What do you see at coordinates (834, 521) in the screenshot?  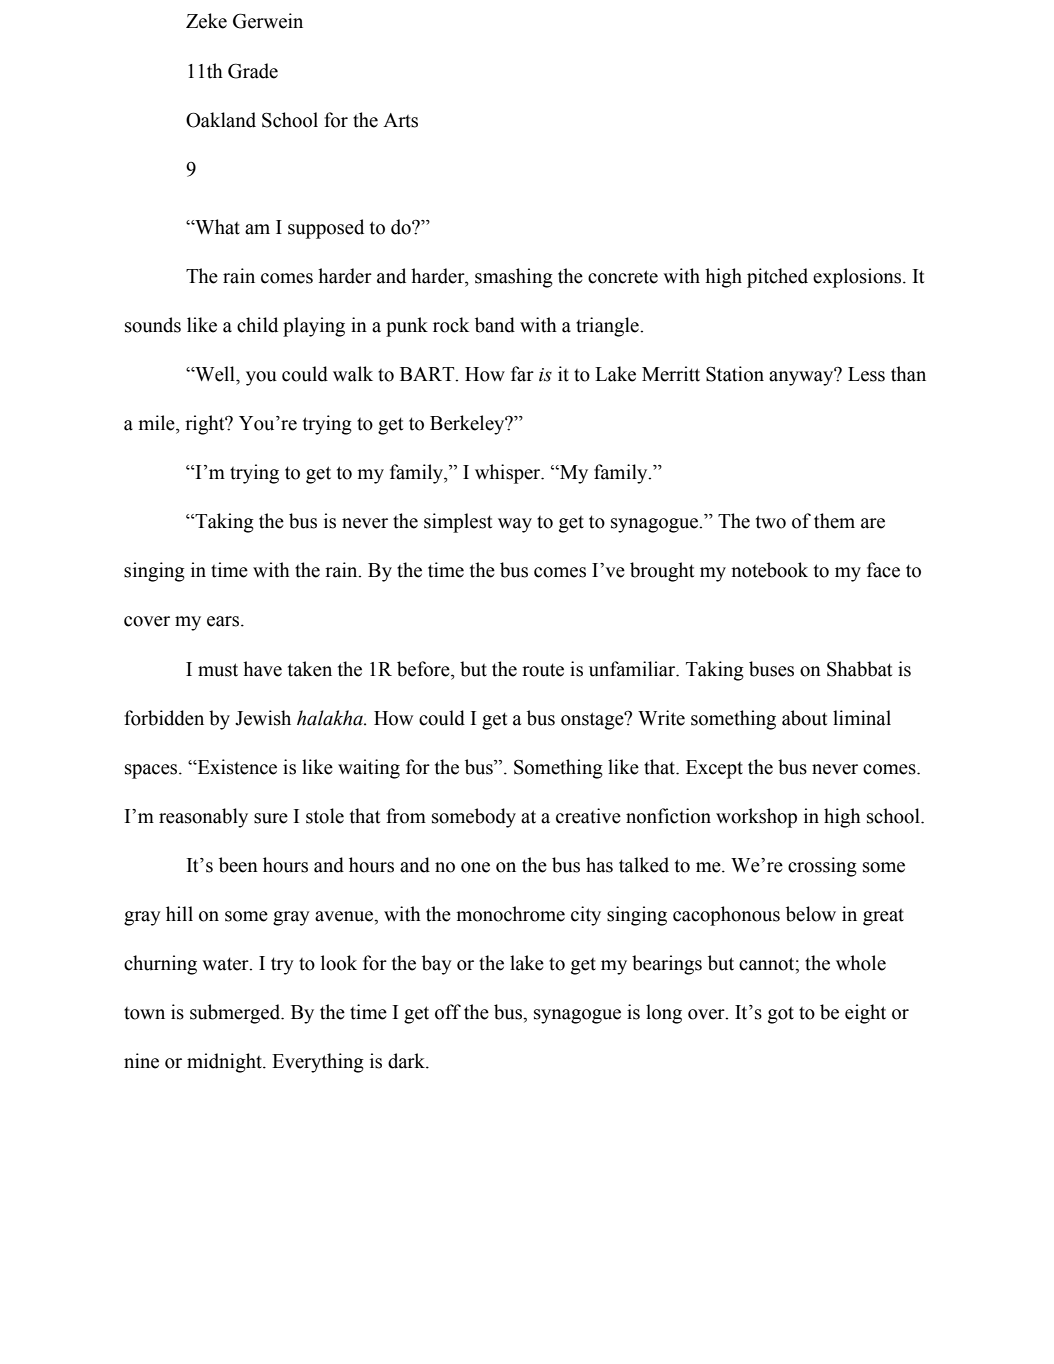 I see `them` at bounding box center [834, 521].
